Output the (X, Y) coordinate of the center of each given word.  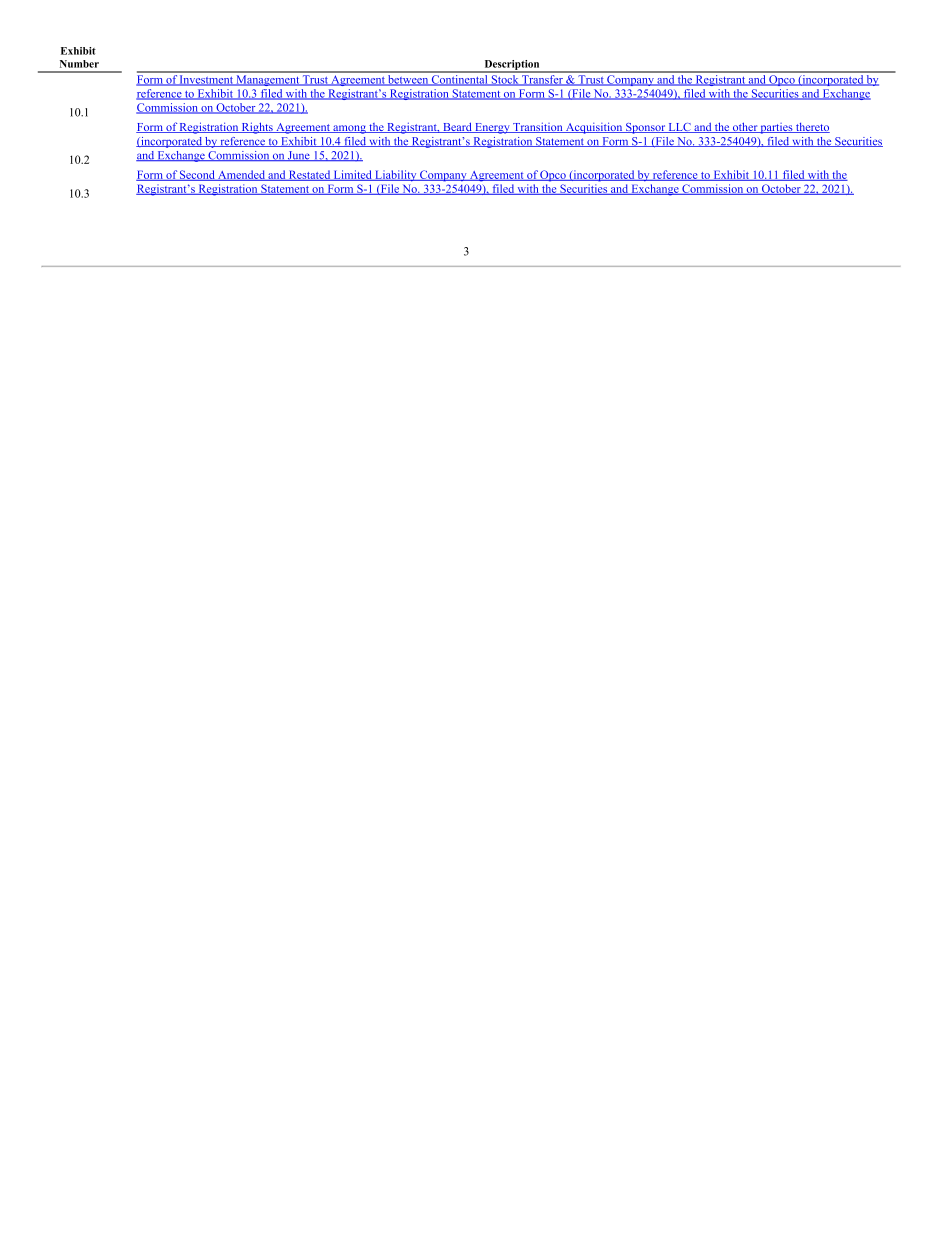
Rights (257, 128)
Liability (396, 176)
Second (197, 175)
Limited (353, 175)
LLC (679, 128)
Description (512, 66)
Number (79, 64)
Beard (457, 127)
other (745, 127)
